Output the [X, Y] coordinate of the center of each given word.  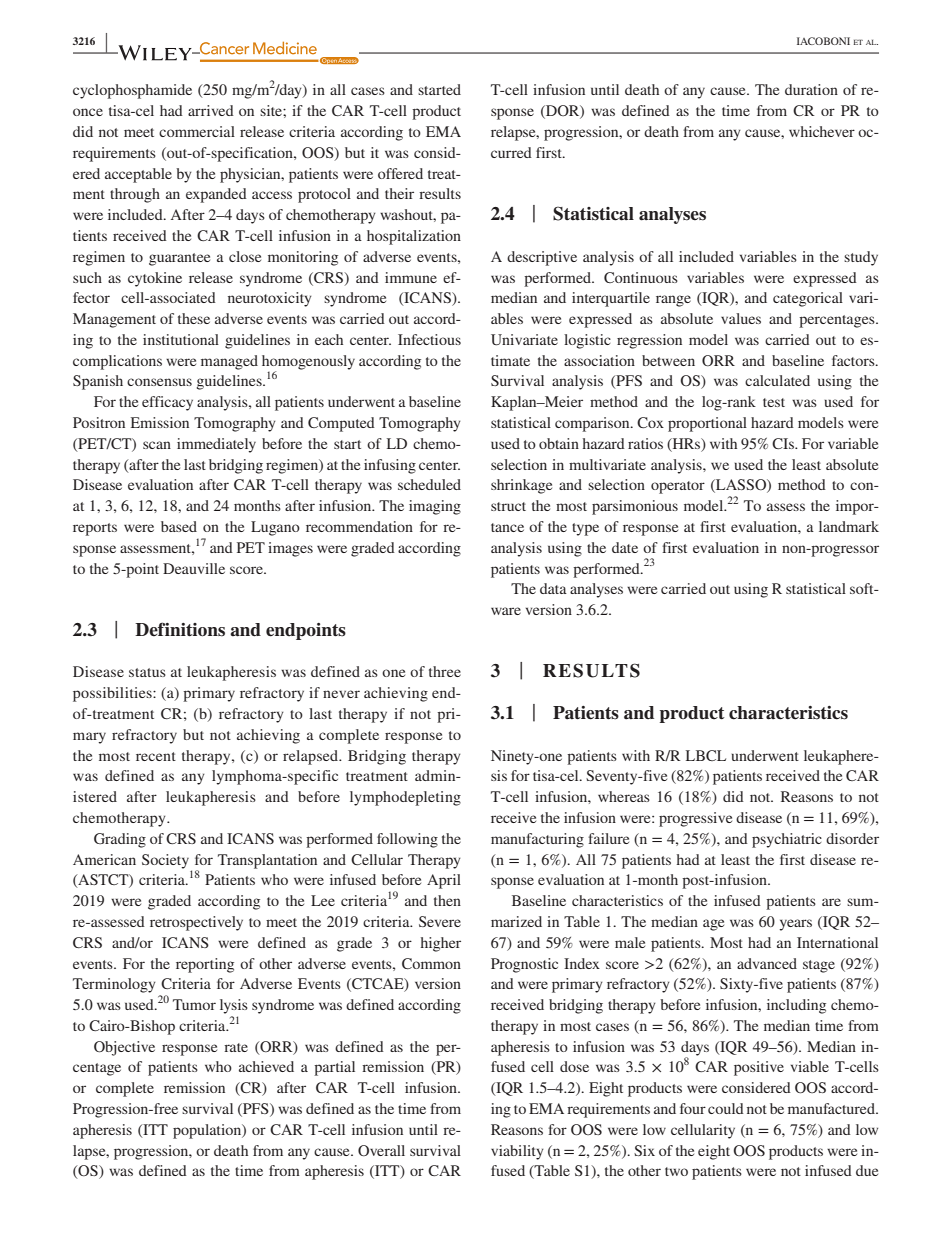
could [726, 1108]
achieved [266, 1066]
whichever [822, 131]
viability [517, 1152]
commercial [197, 131]
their [399, 193]
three [445, 671]
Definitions [180, 629]
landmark [849, 526]
